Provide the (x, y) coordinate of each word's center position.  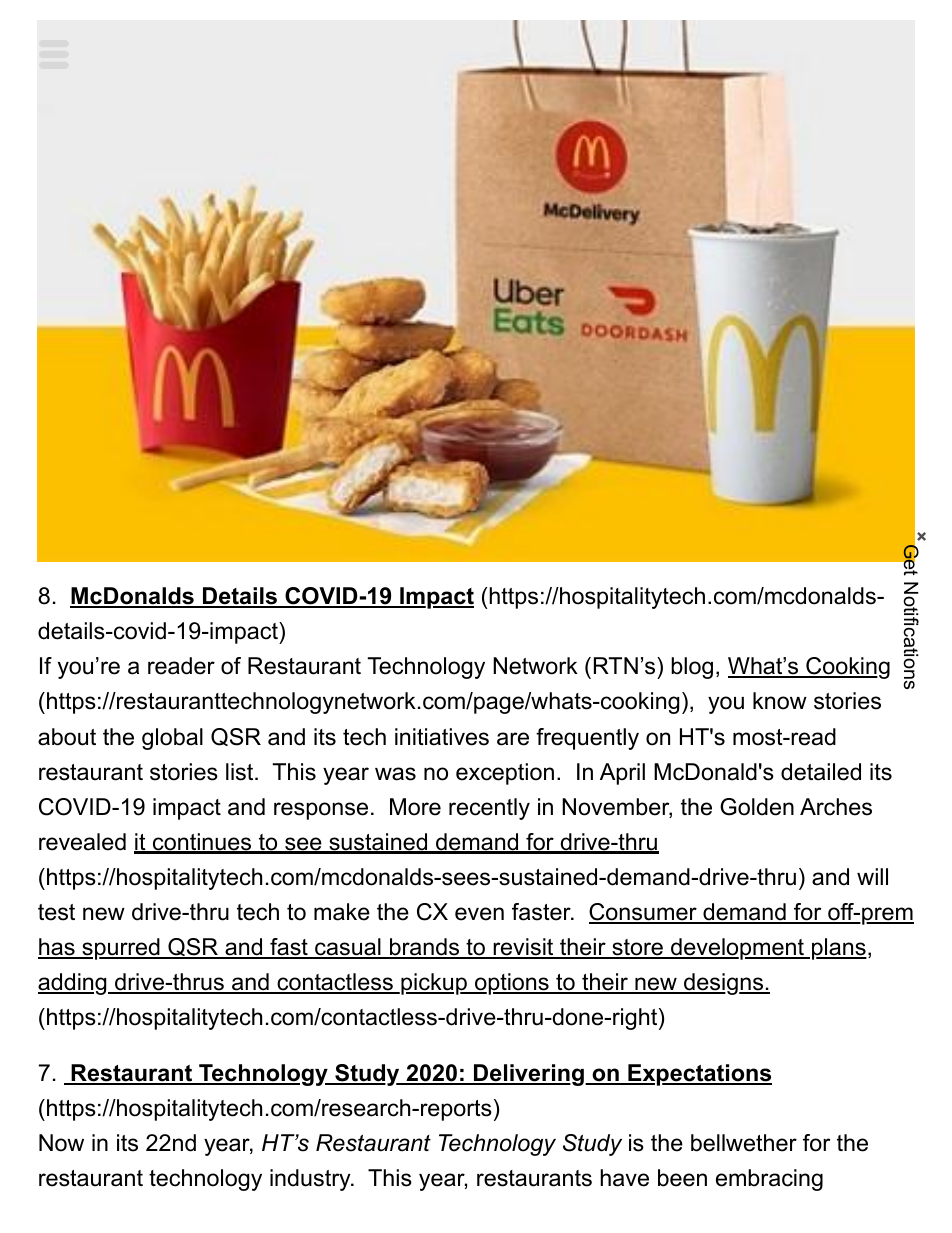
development (737, 949)
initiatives (442, 737)
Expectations (699, 1075)
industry (311, 1180)
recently (489, 809)
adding (73, 984)
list (241, 772)
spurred (121, 949)
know (780, 701)
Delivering (528, 1075)
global (172, 739)
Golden (757, 807)
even (479, 914)
